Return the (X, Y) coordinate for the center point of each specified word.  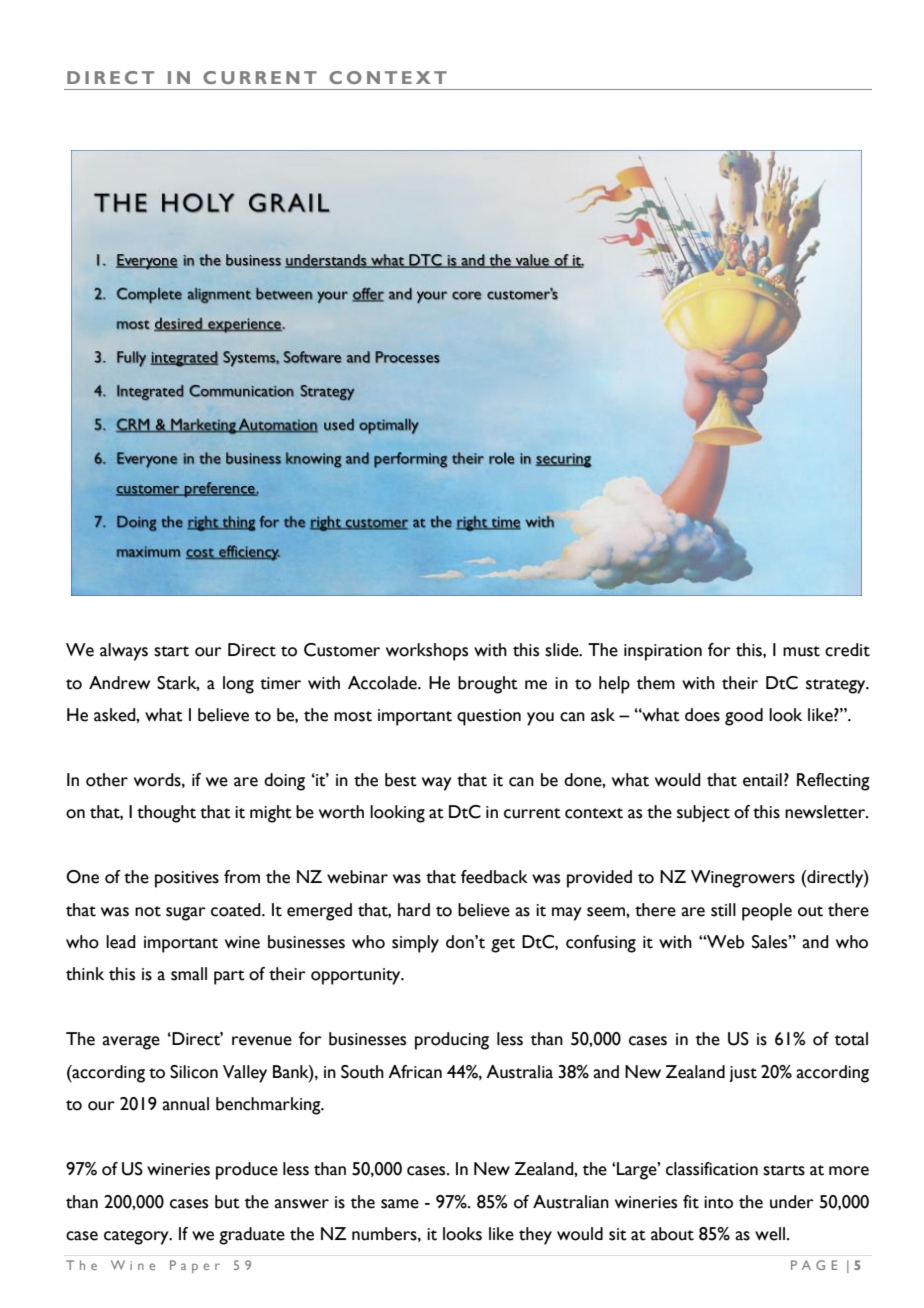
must (801, 651)
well (770, 1234)
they (535, 1236)
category (137, 1237)
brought (488, 685)
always (124, 652)
